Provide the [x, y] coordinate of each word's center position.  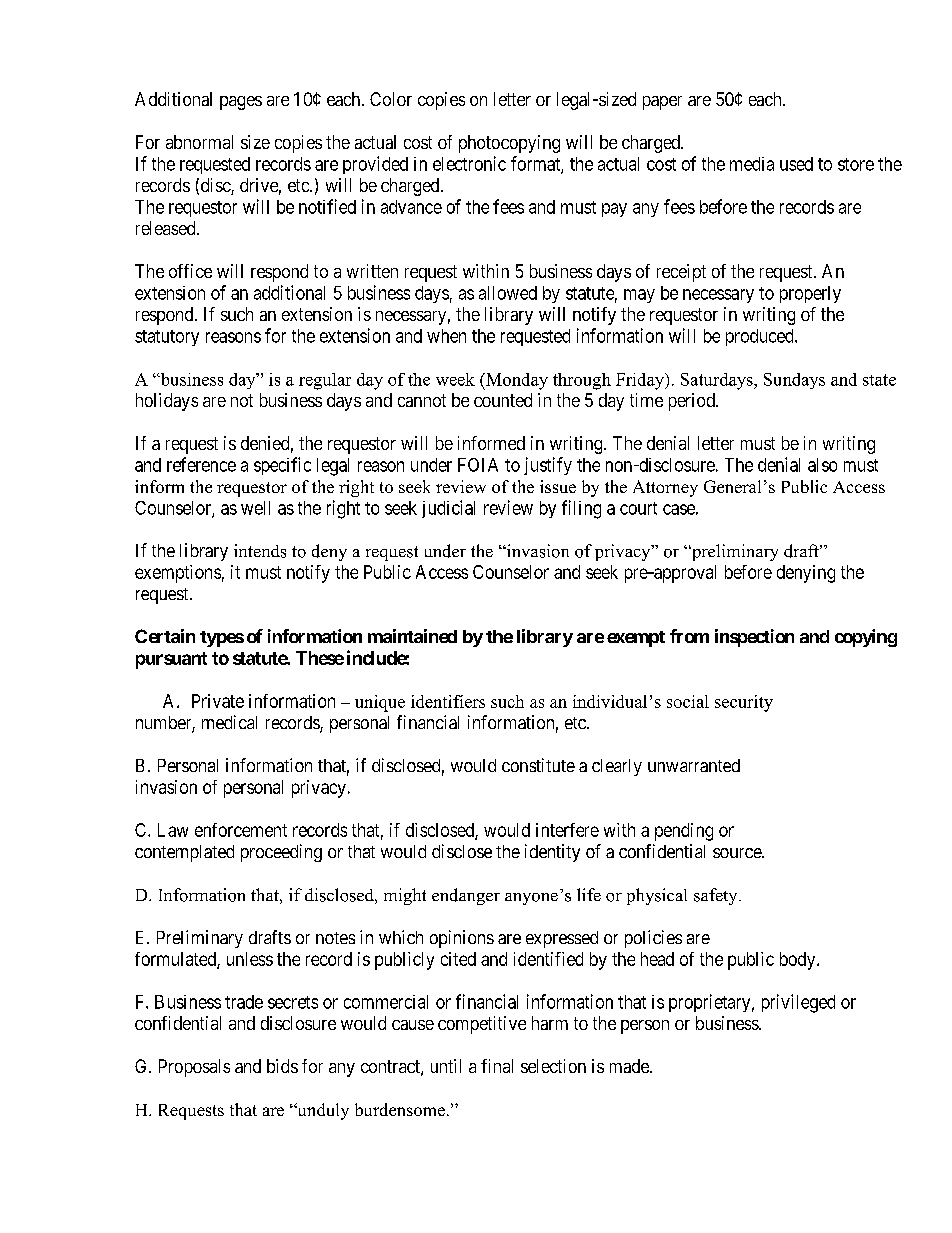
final [497, 1066]
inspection [754, 638]
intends [260, 551]
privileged [798, 1003]
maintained [412, 636]
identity [552, 853]
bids [282, 1066]
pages [241, 103]
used [796, 164]
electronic [469, 163]
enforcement [241, 830]
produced [761, 337]
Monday [516, 381]
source [738, 853]
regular [325, 381]
